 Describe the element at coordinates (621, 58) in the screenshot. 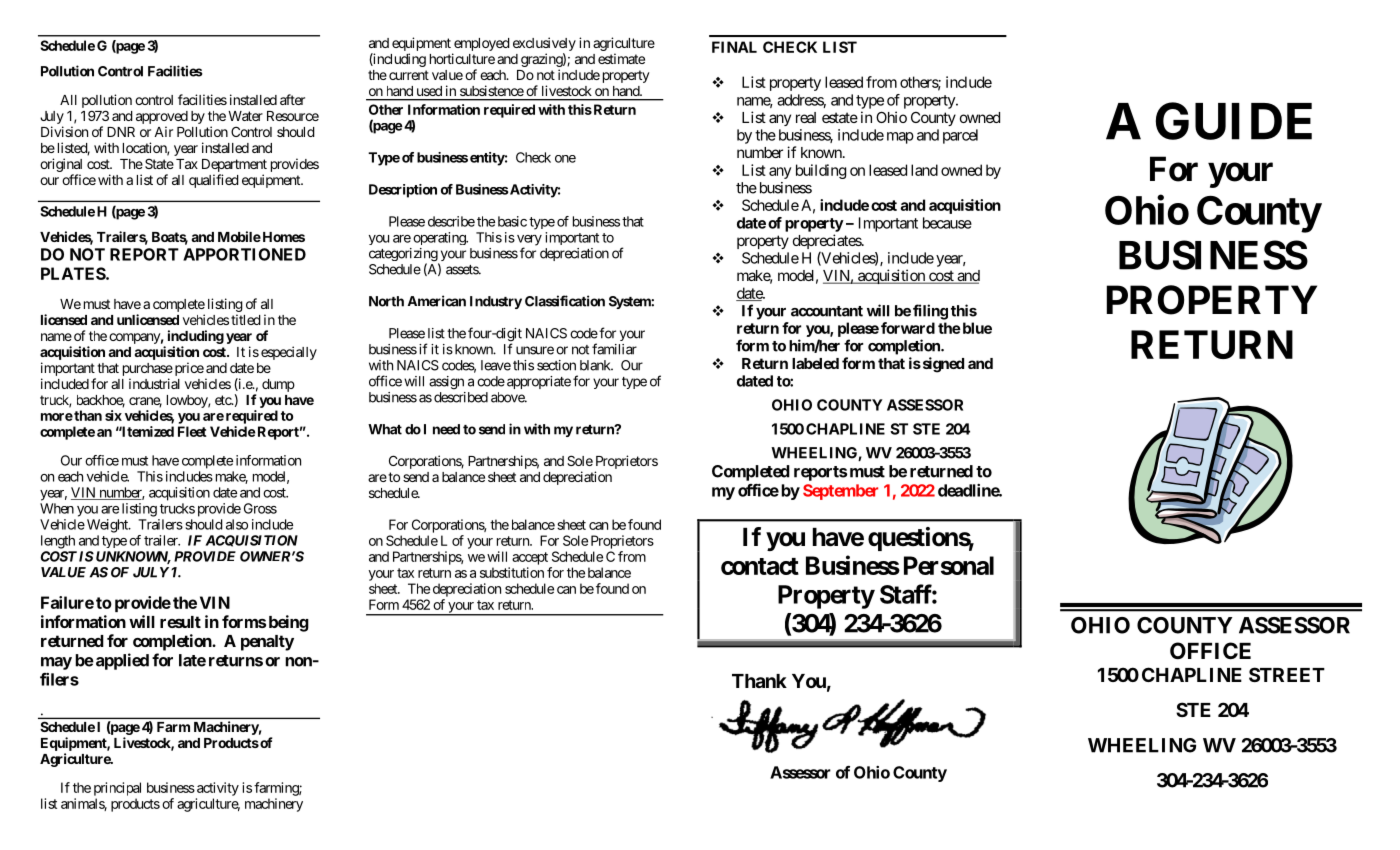

I see `estimate` at that location.
